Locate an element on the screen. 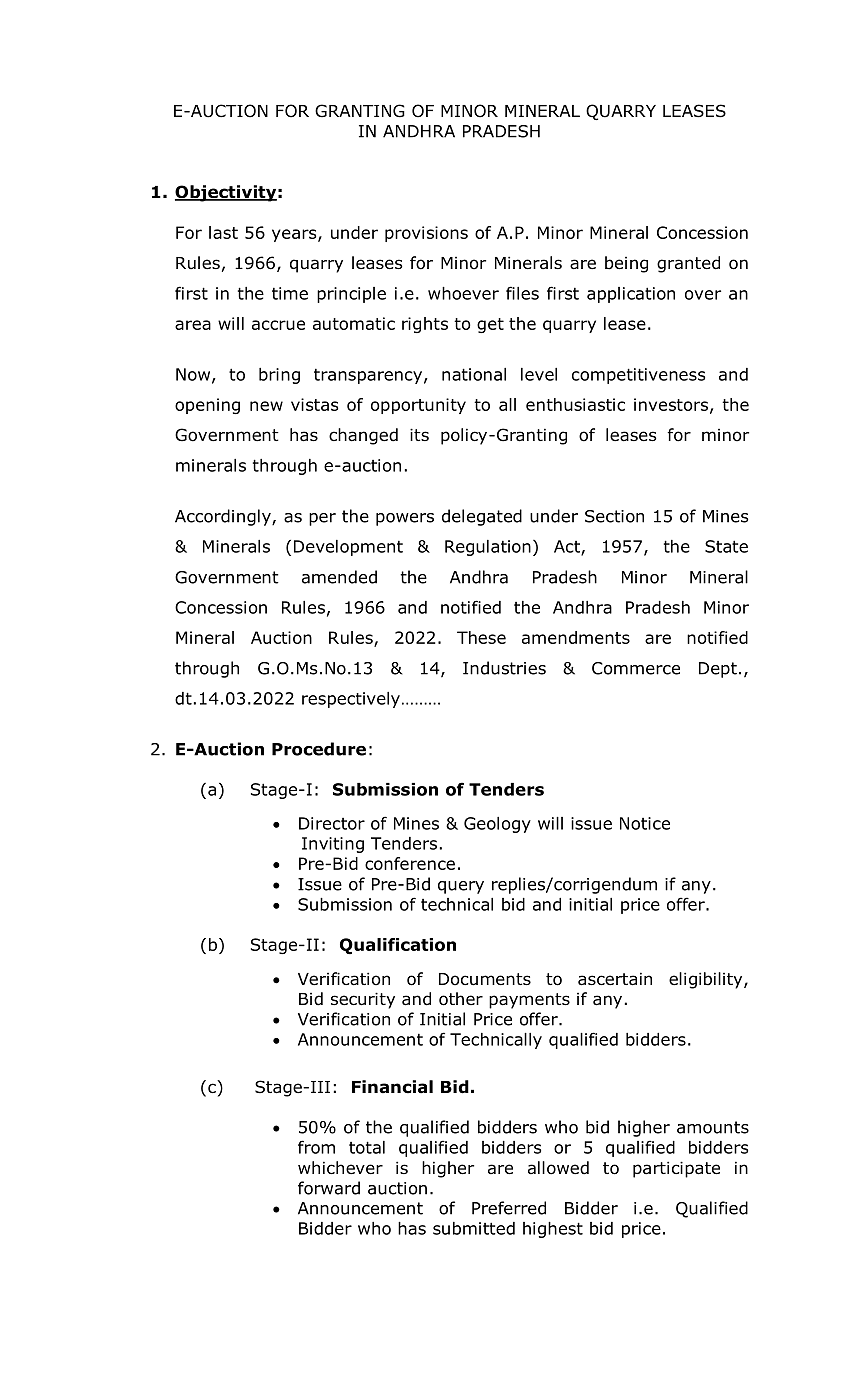 This screenshot has height=1400, width=849. Industries is located at coordinates (504, 668).
